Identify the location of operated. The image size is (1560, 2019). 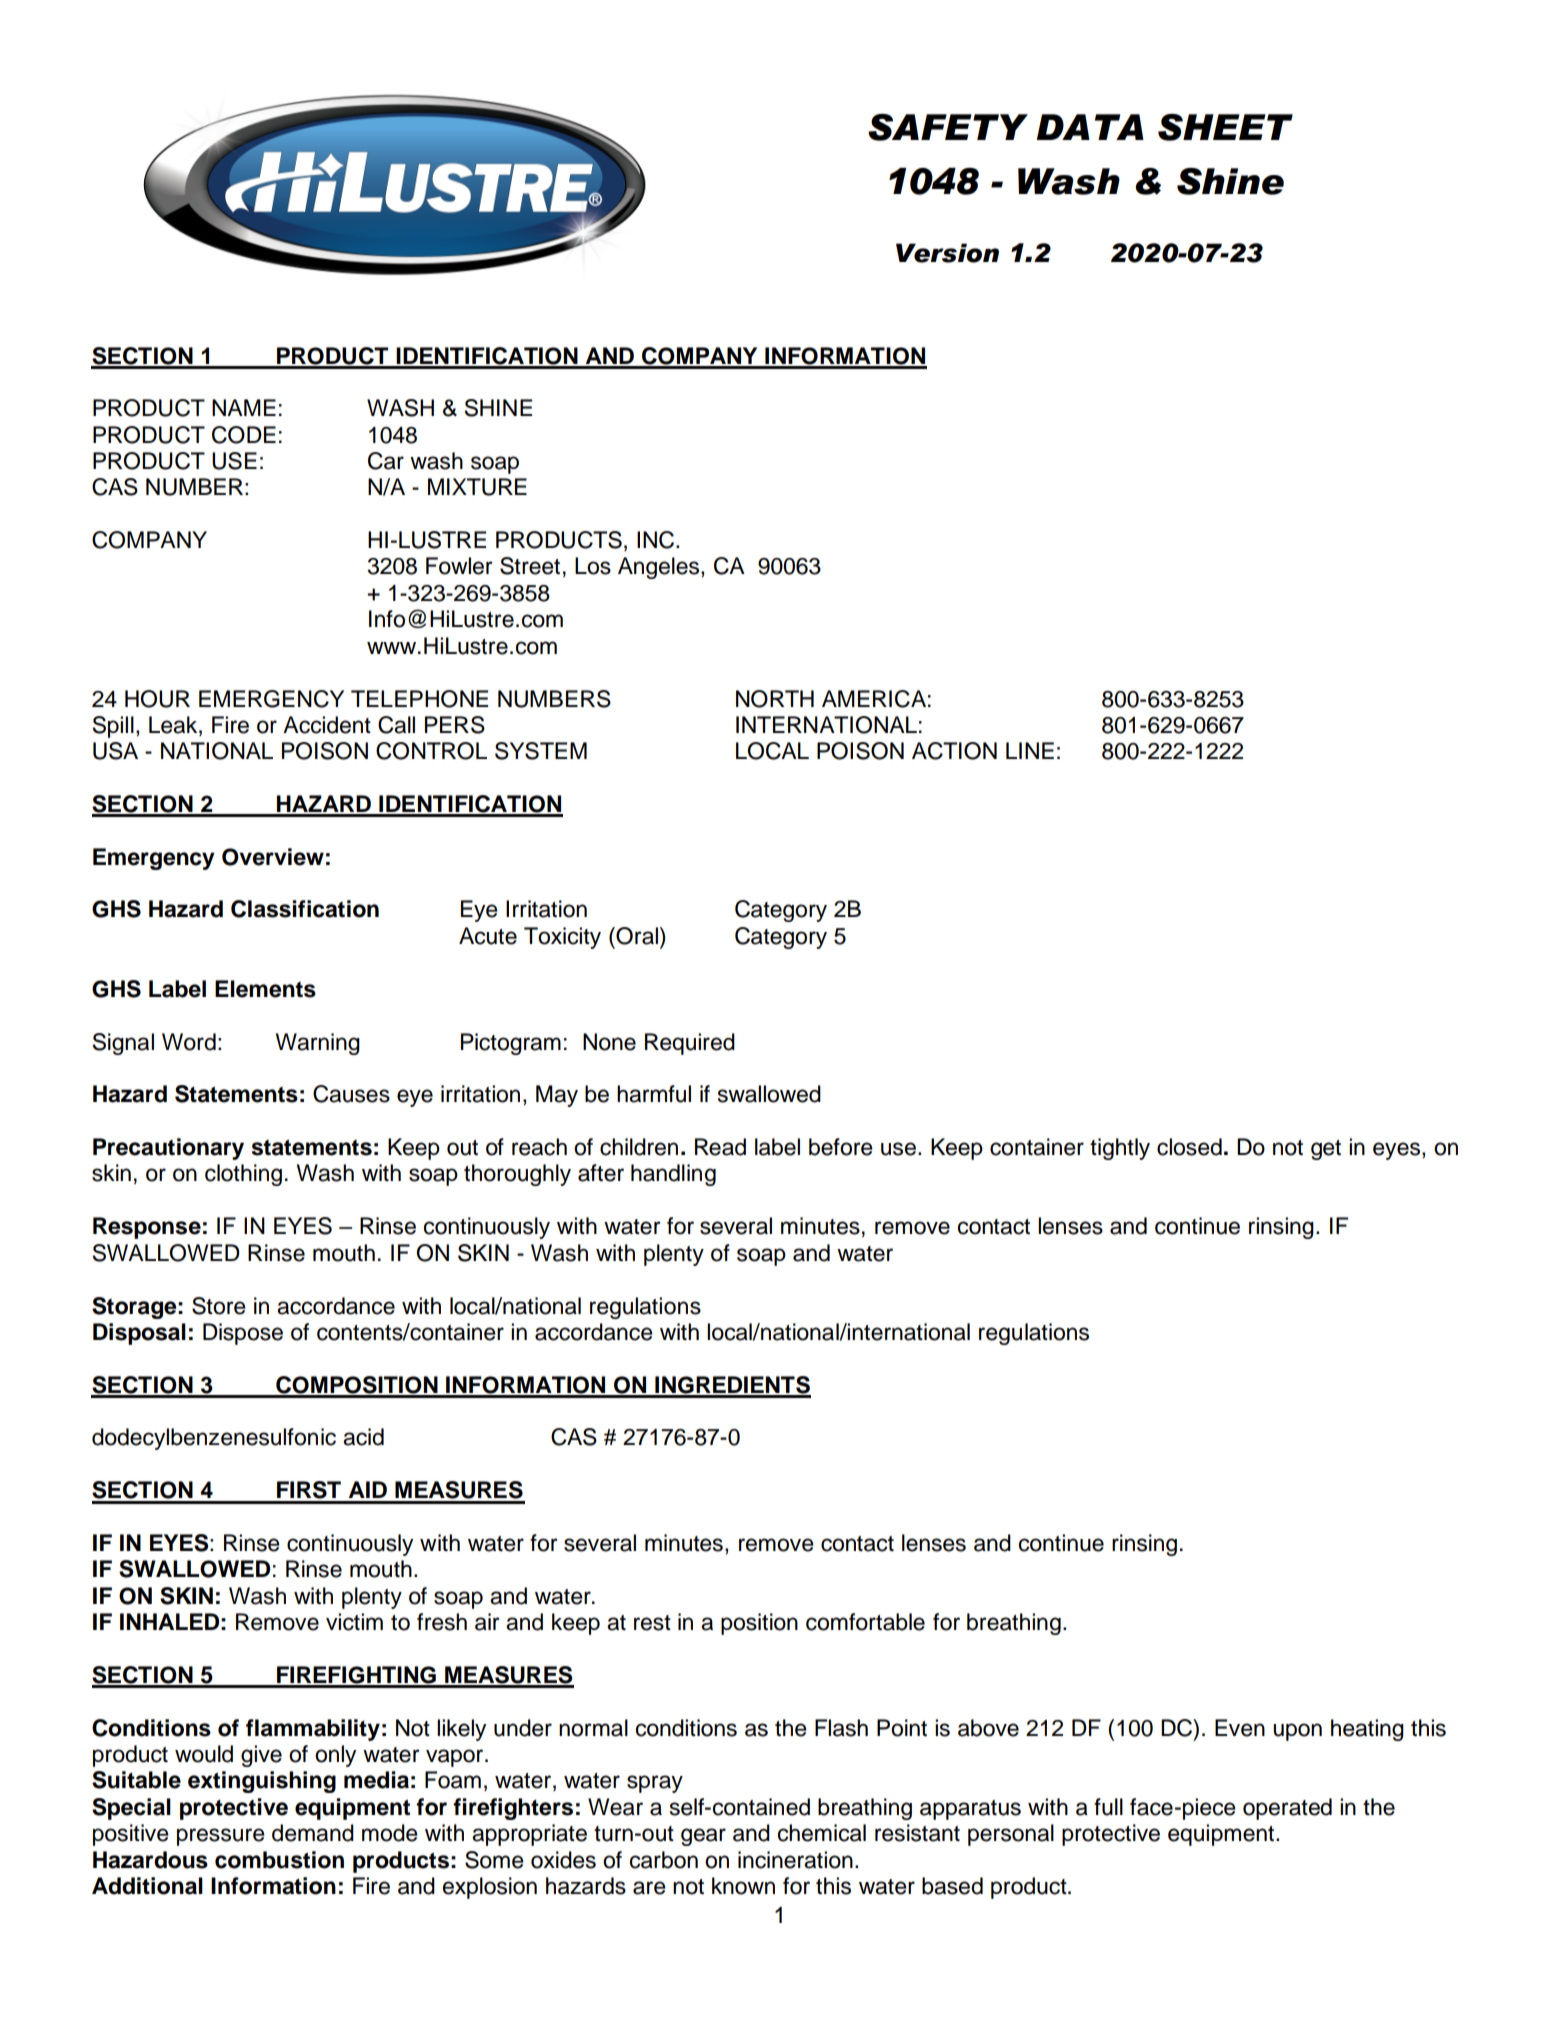
(1287, 1809).
